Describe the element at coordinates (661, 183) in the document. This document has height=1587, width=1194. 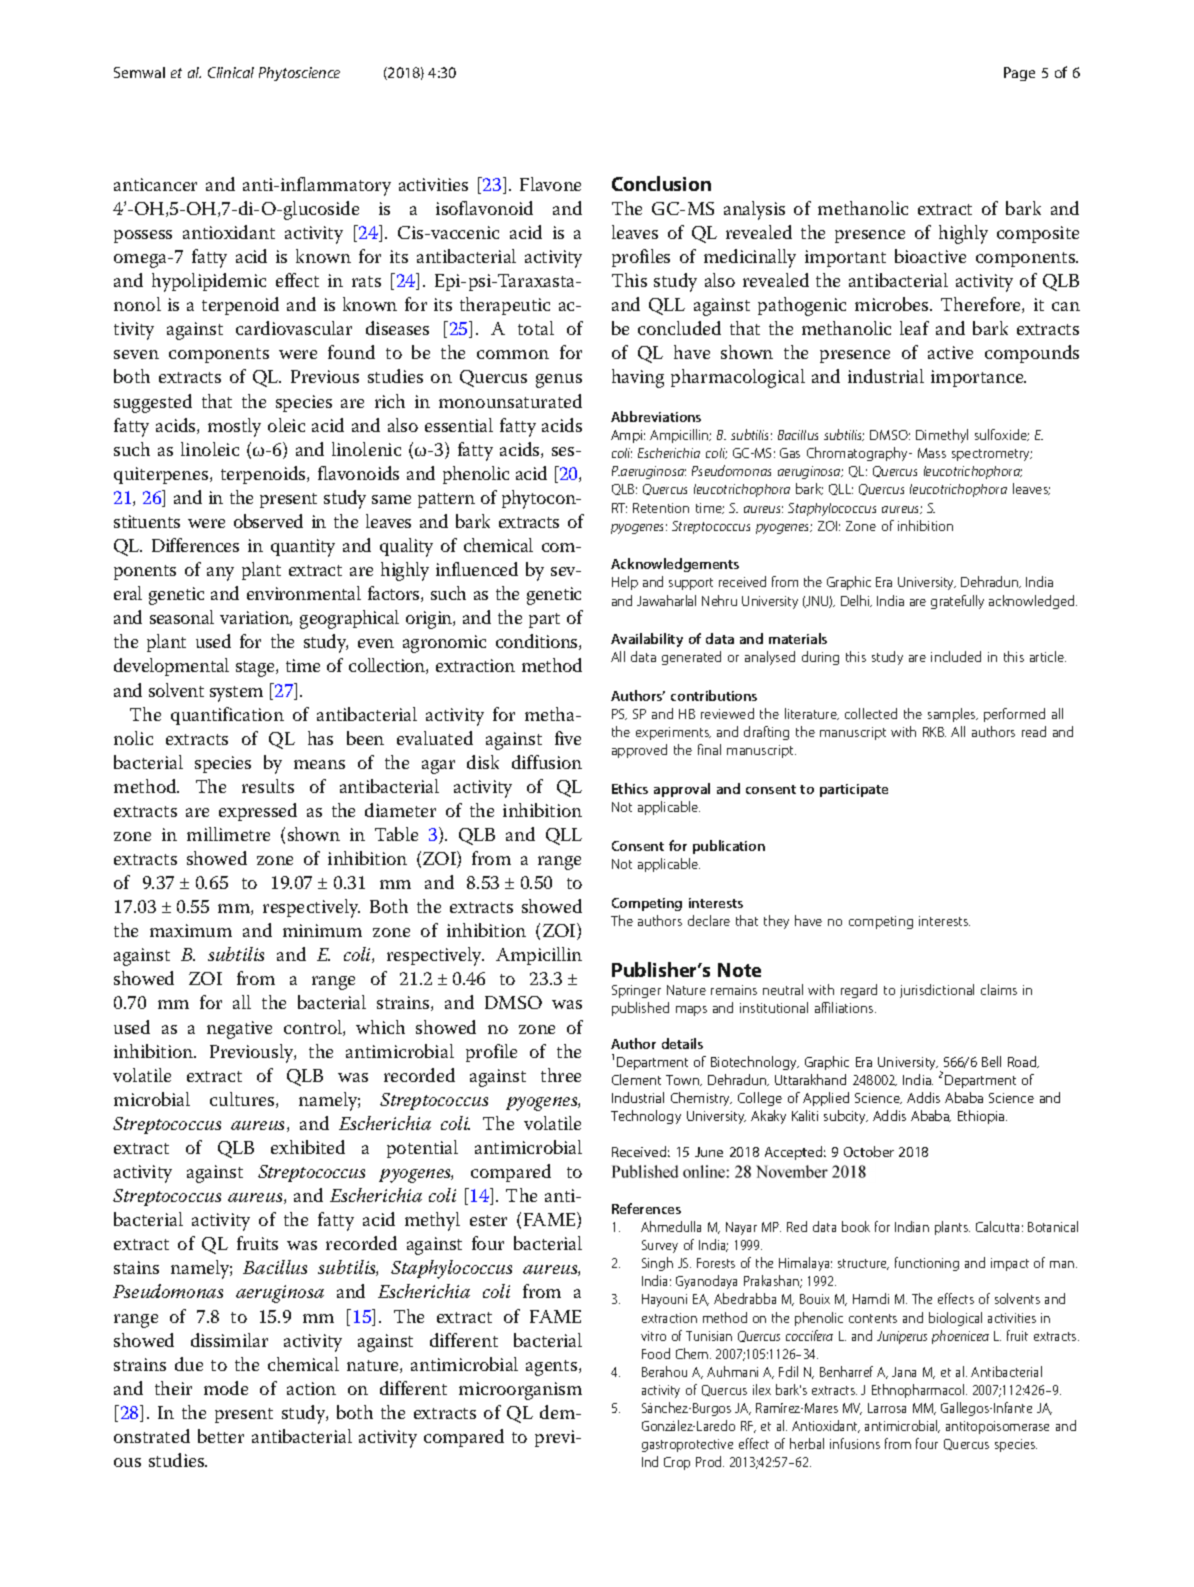
I see `Conclusion` at that location.
